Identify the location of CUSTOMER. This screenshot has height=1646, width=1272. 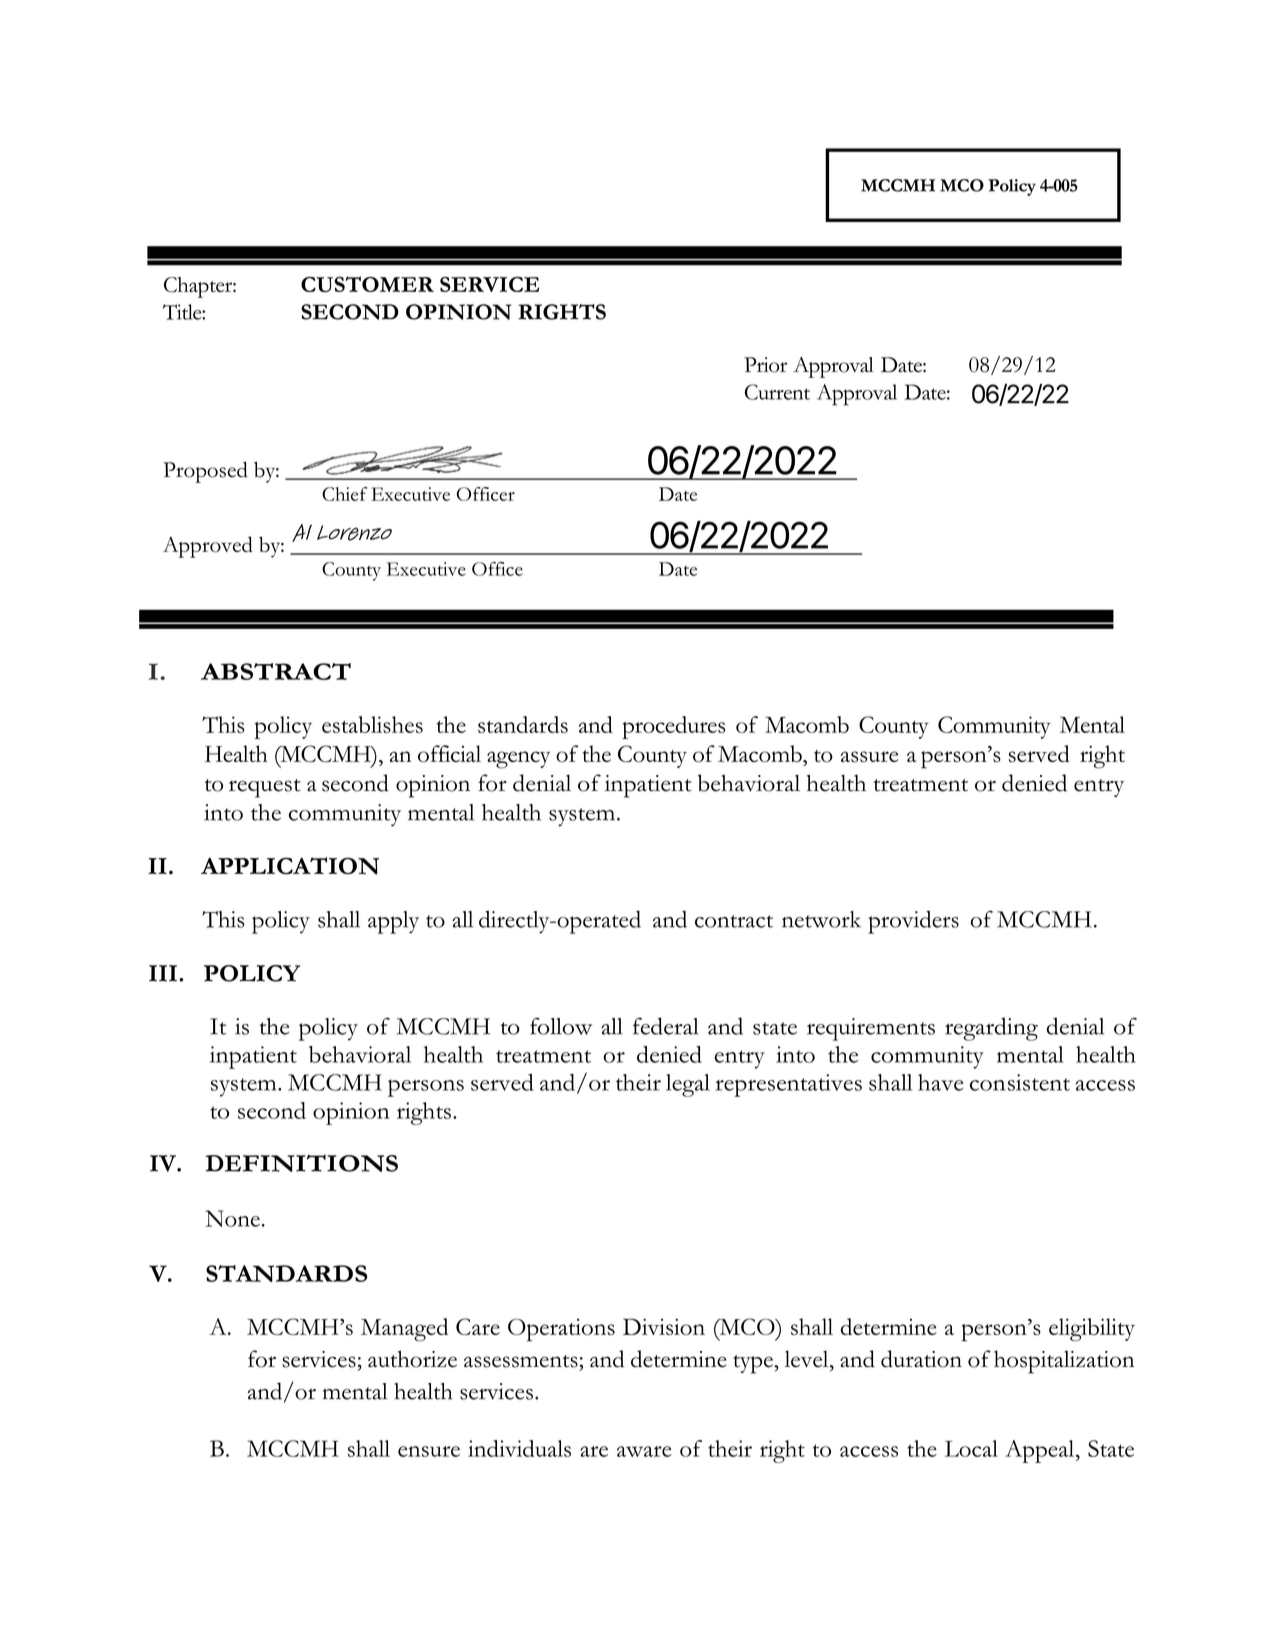
(367, 284).
